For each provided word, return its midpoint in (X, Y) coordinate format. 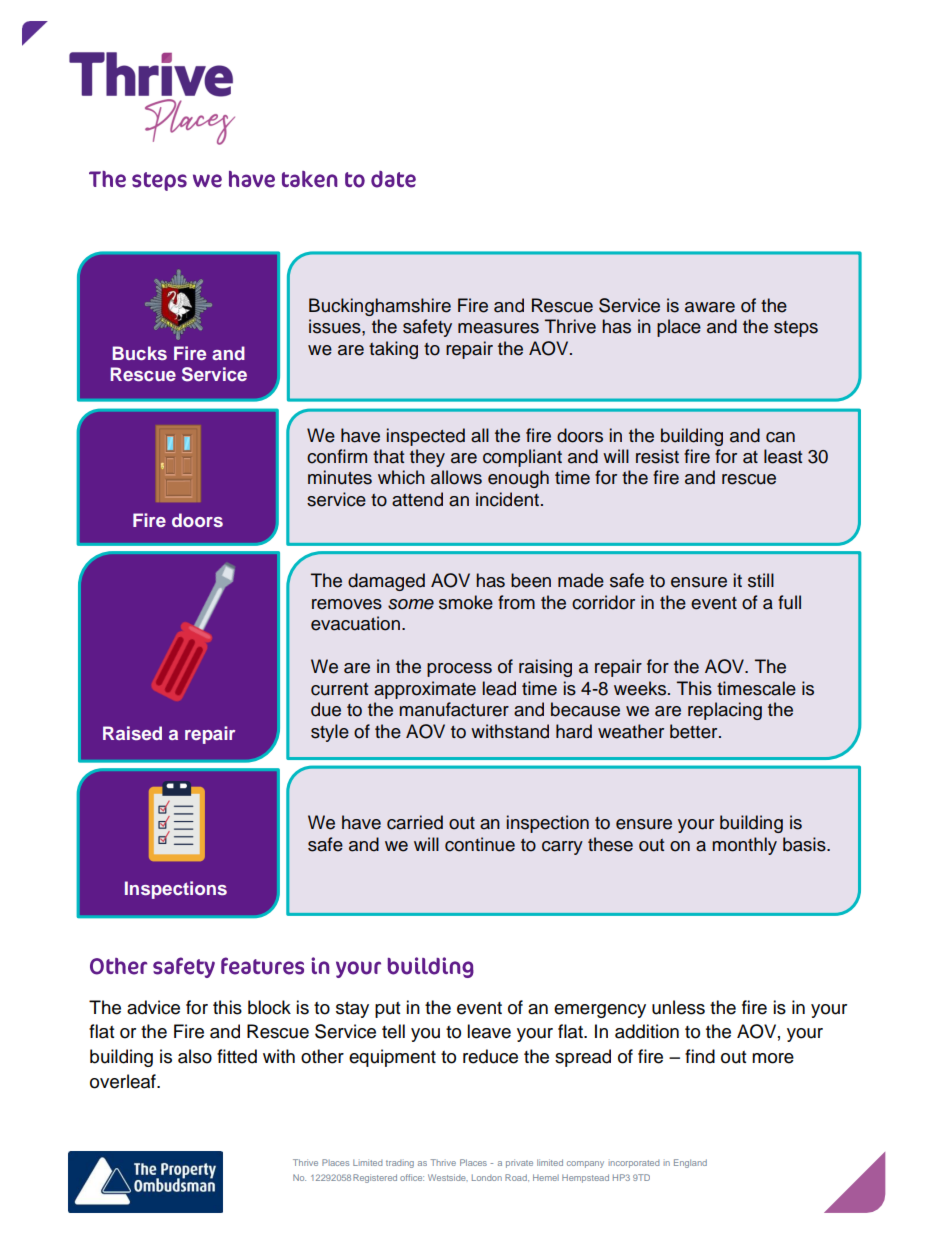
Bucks (140, 353)
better (695, 731)
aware (710, 307)
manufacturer (454, 709)
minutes (340, 477)
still (761, 580)
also (195, 1056)
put (387, 1010)
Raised (132, 733)
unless (678, 1007)
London (487, 1177)
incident (509, 499)
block (269, 1007)
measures (498, 328)
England (690, 1163)
